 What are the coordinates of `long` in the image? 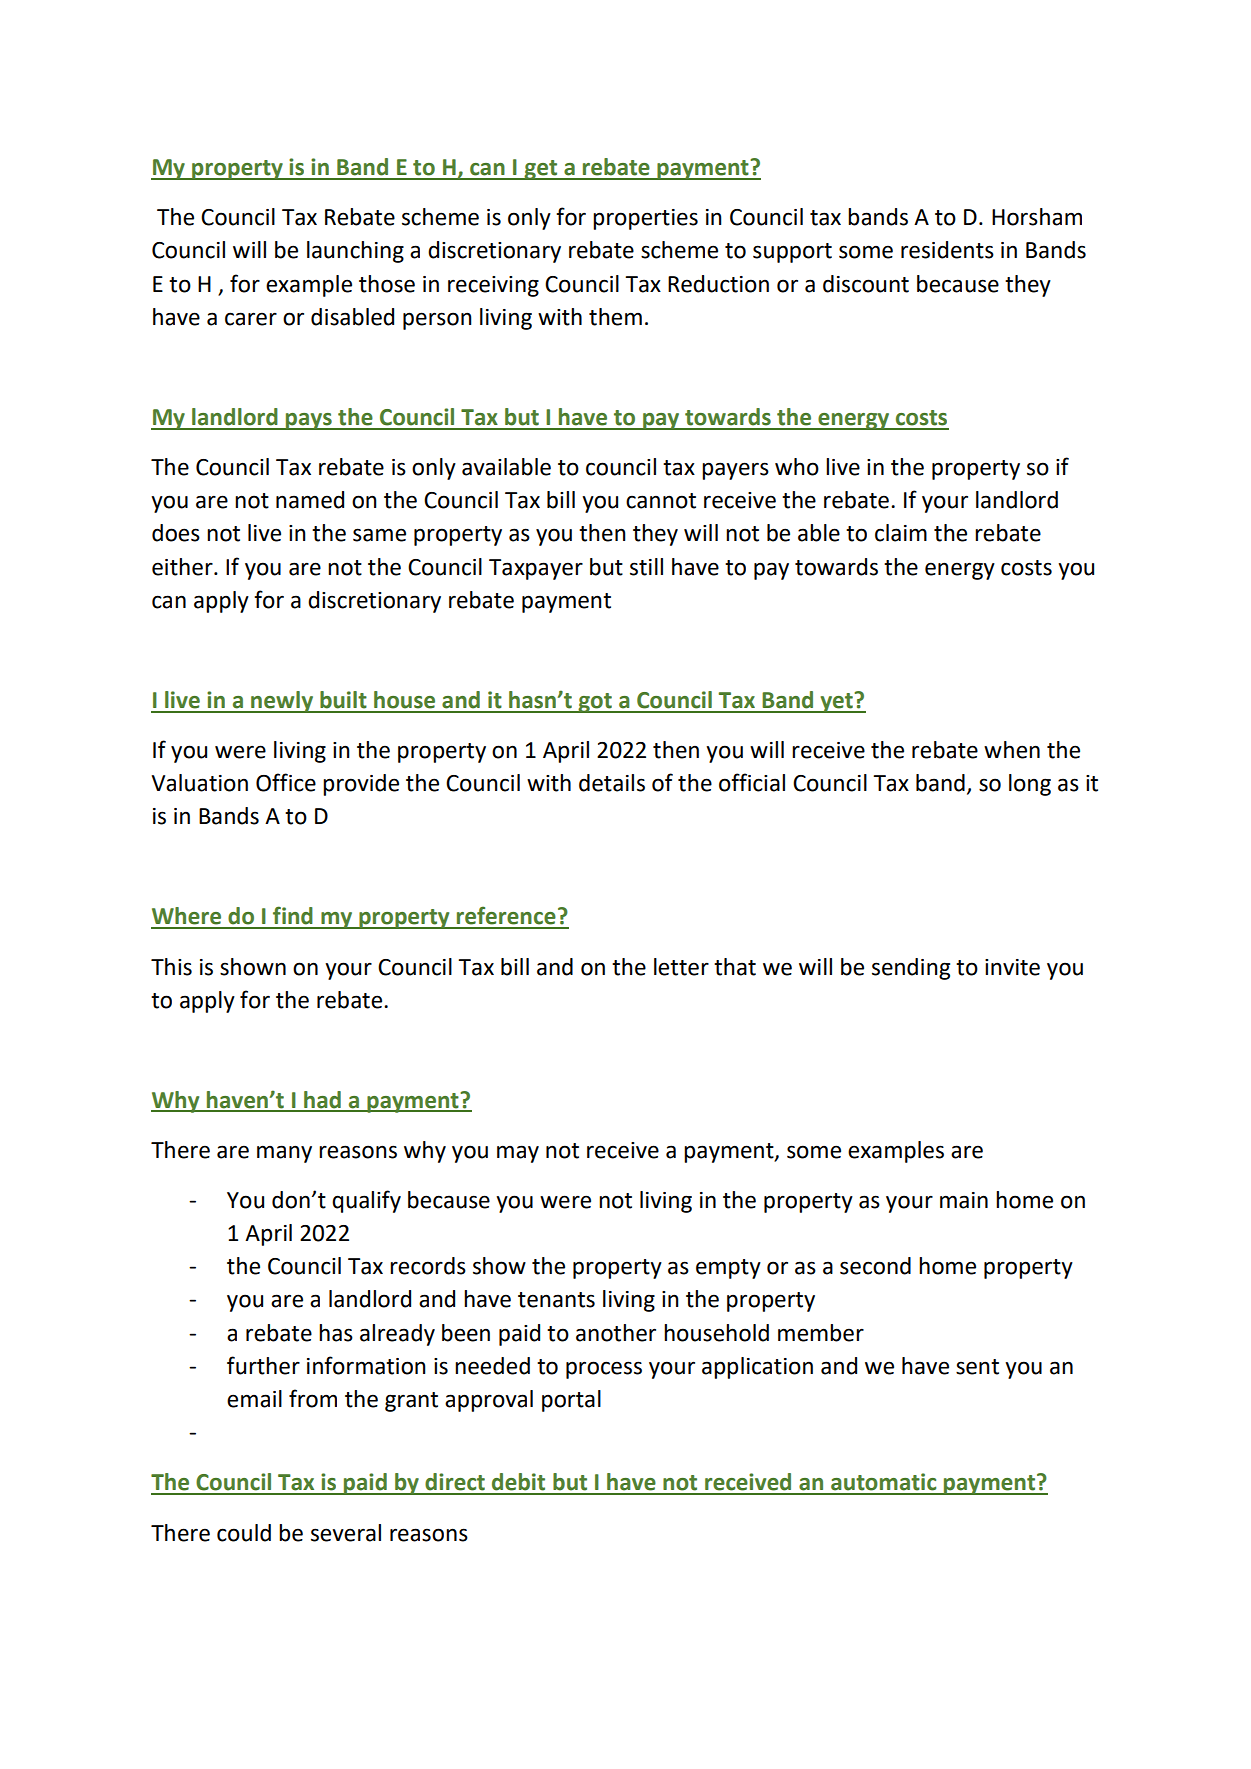 It's located at (1030, 785).
